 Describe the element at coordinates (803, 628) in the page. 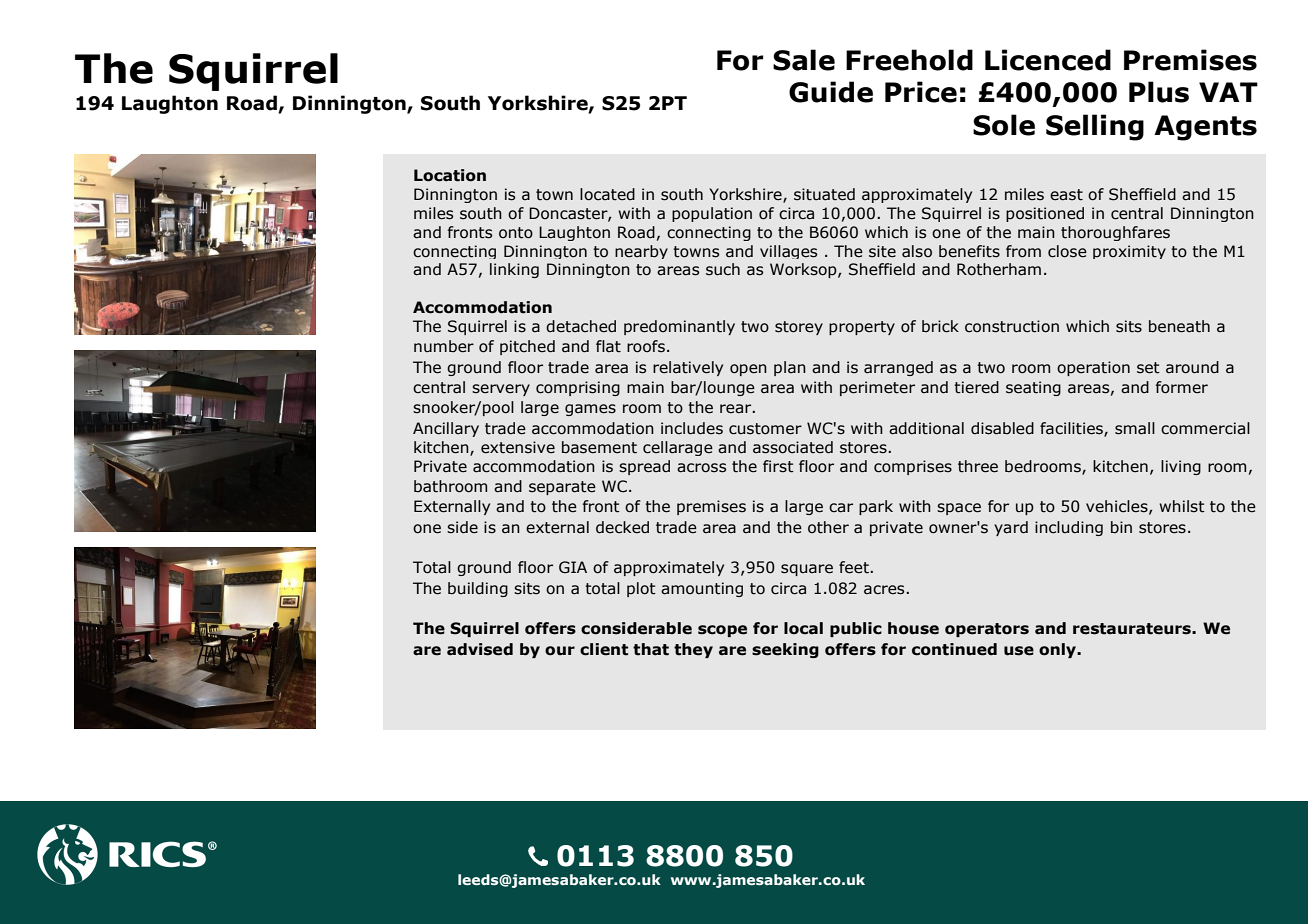

I see `local` at that location.
